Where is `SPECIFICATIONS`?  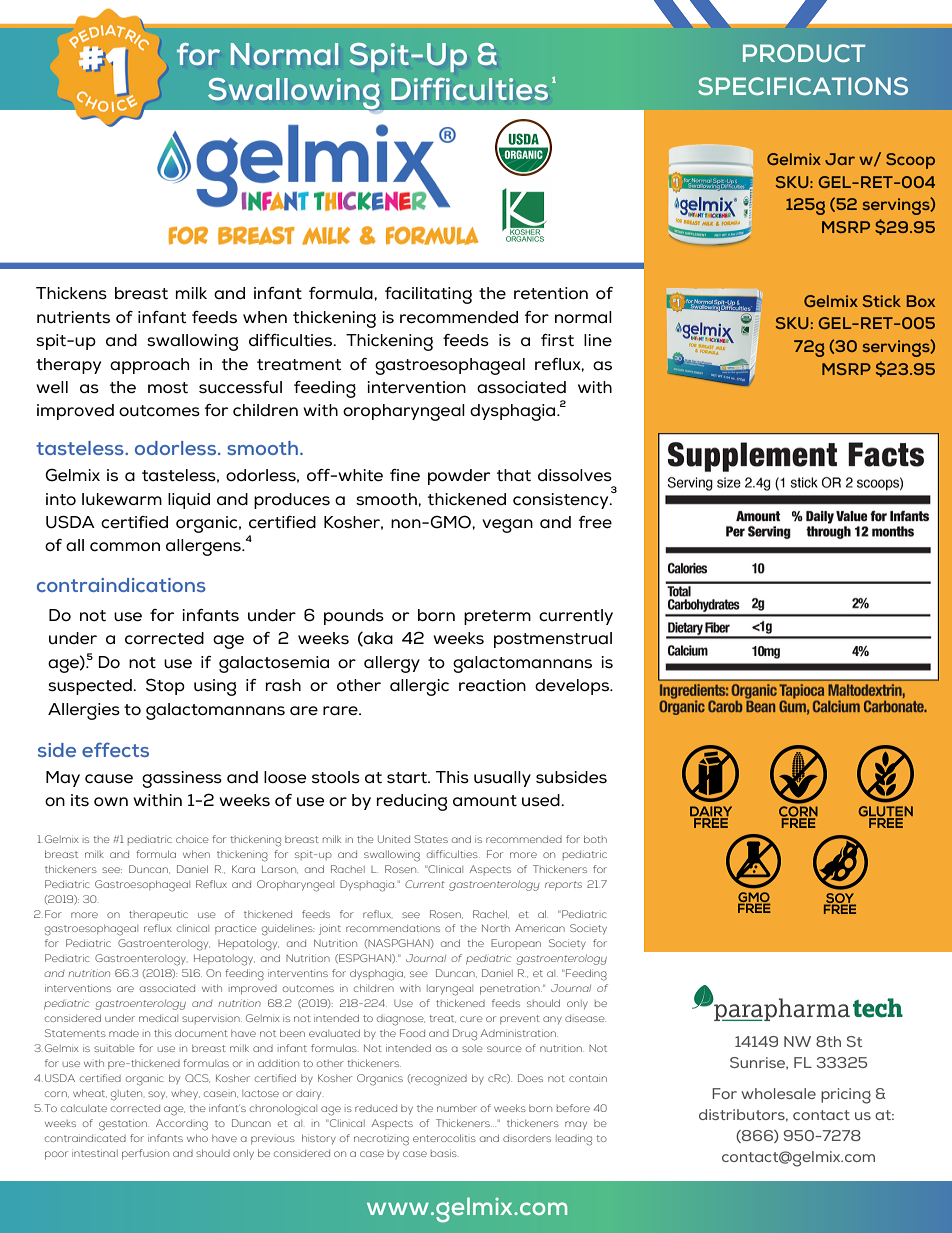 SPECIFICATIONS is located at coordinates (803, 86).
